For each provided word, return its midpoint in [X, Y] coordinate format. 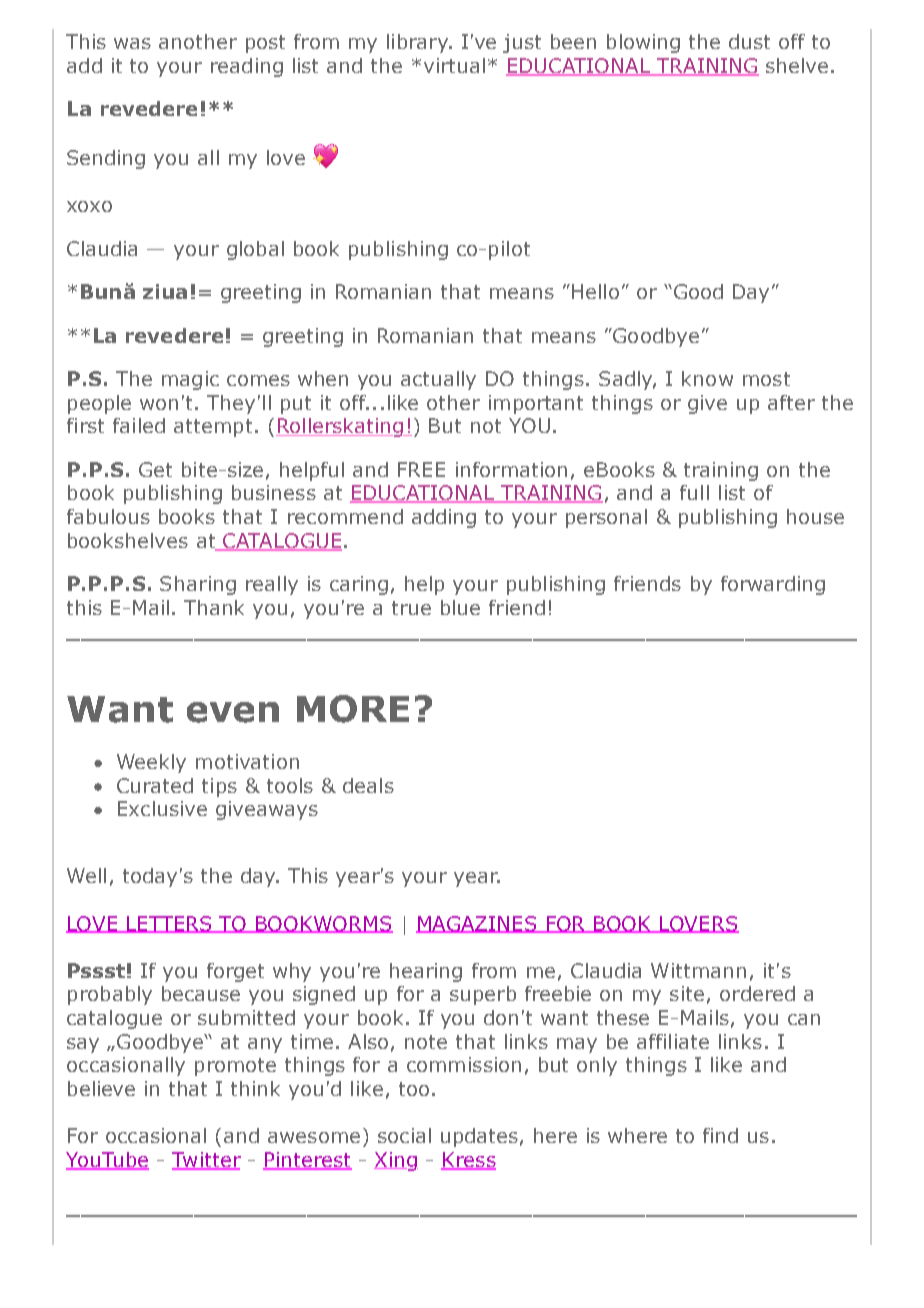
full [694, 492]
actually [438, 380]
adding [444, 518]
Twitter [206, 1160]
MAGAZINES [478, 924]
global [255, 250]
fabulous [108, 516]
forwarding [773, 585]
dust [749, 41]
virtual [454, 65]
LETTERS [170, 924]
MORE [353, 709]
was [132, 43]
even [233, 712]
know [707, 378]
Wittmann [698, 970]
